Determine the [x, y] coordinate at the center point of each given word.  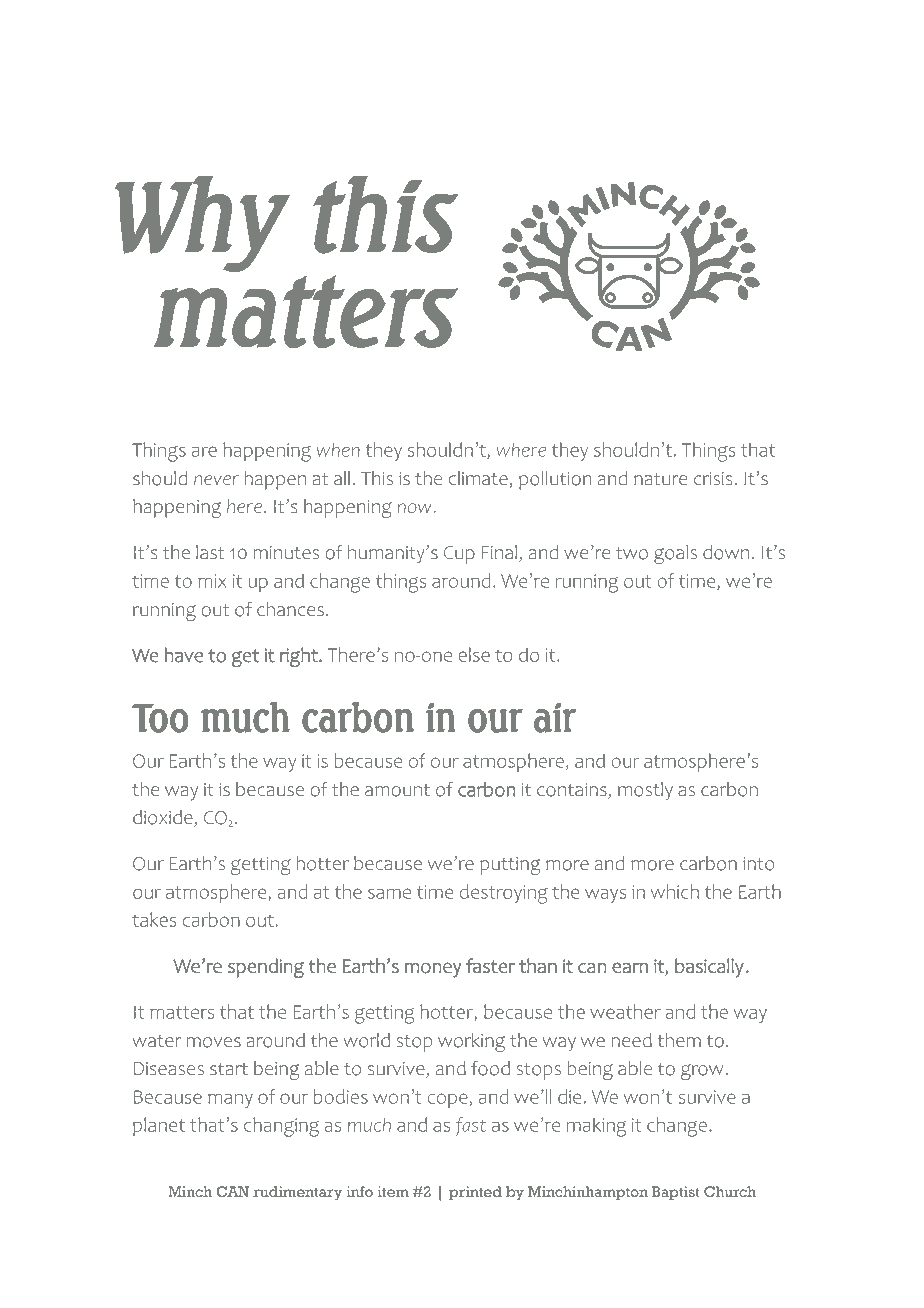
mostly [645, 791]
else [474, 654]
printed [475, 1193]
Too [160, 718]
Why [202, 224]
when [338, 449]
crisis [713, 479]
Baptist [676, 1193]
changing [281, 1127]
